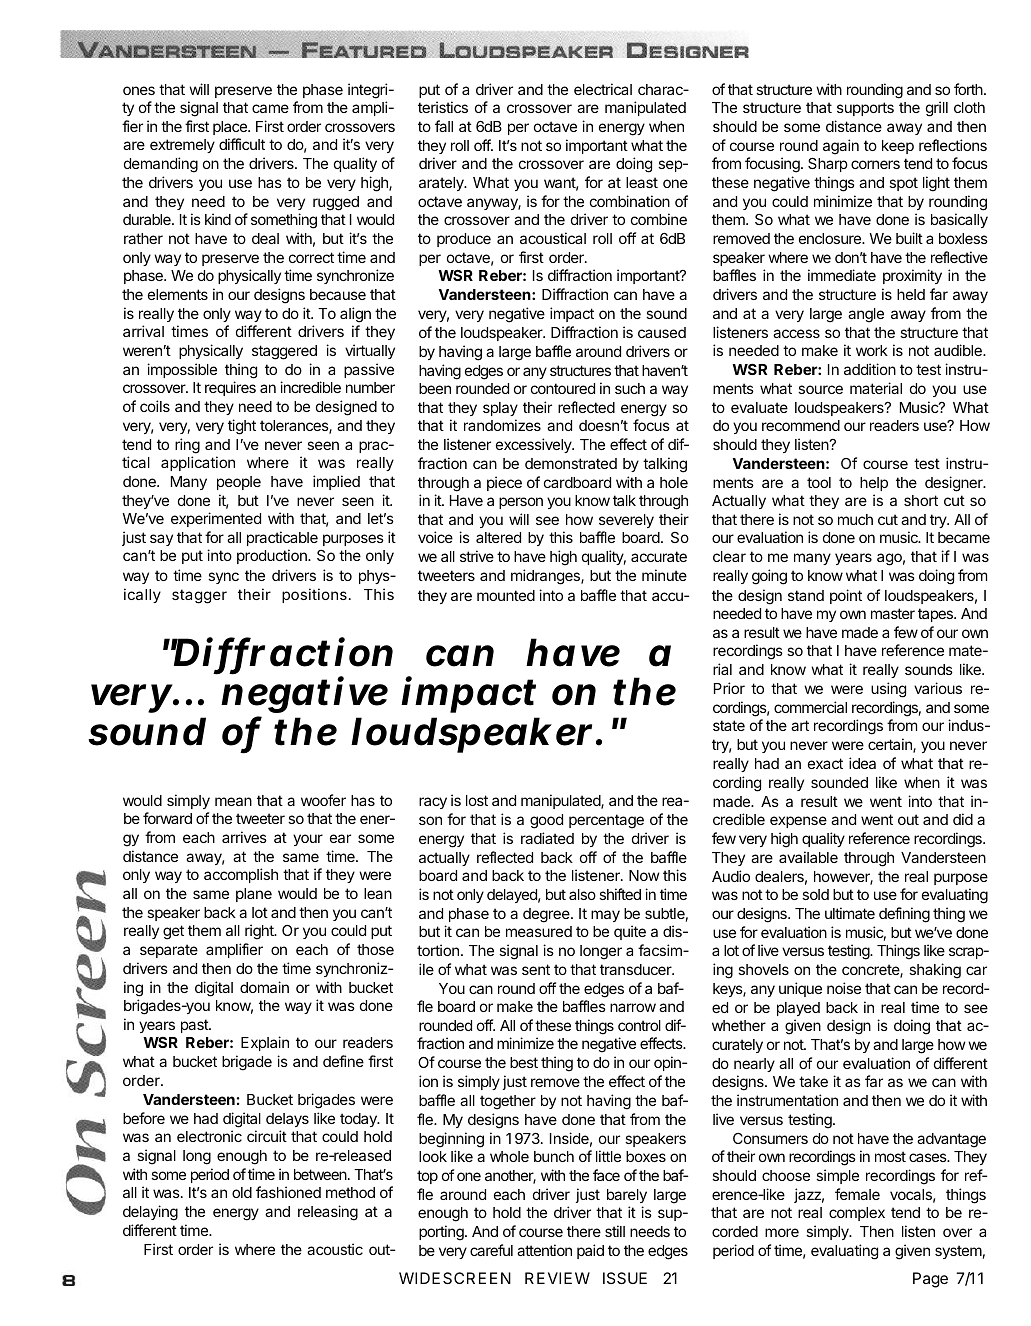  Describe the element at coordinates (603, 89) in the screenshot. I see `electrical` at that location.
